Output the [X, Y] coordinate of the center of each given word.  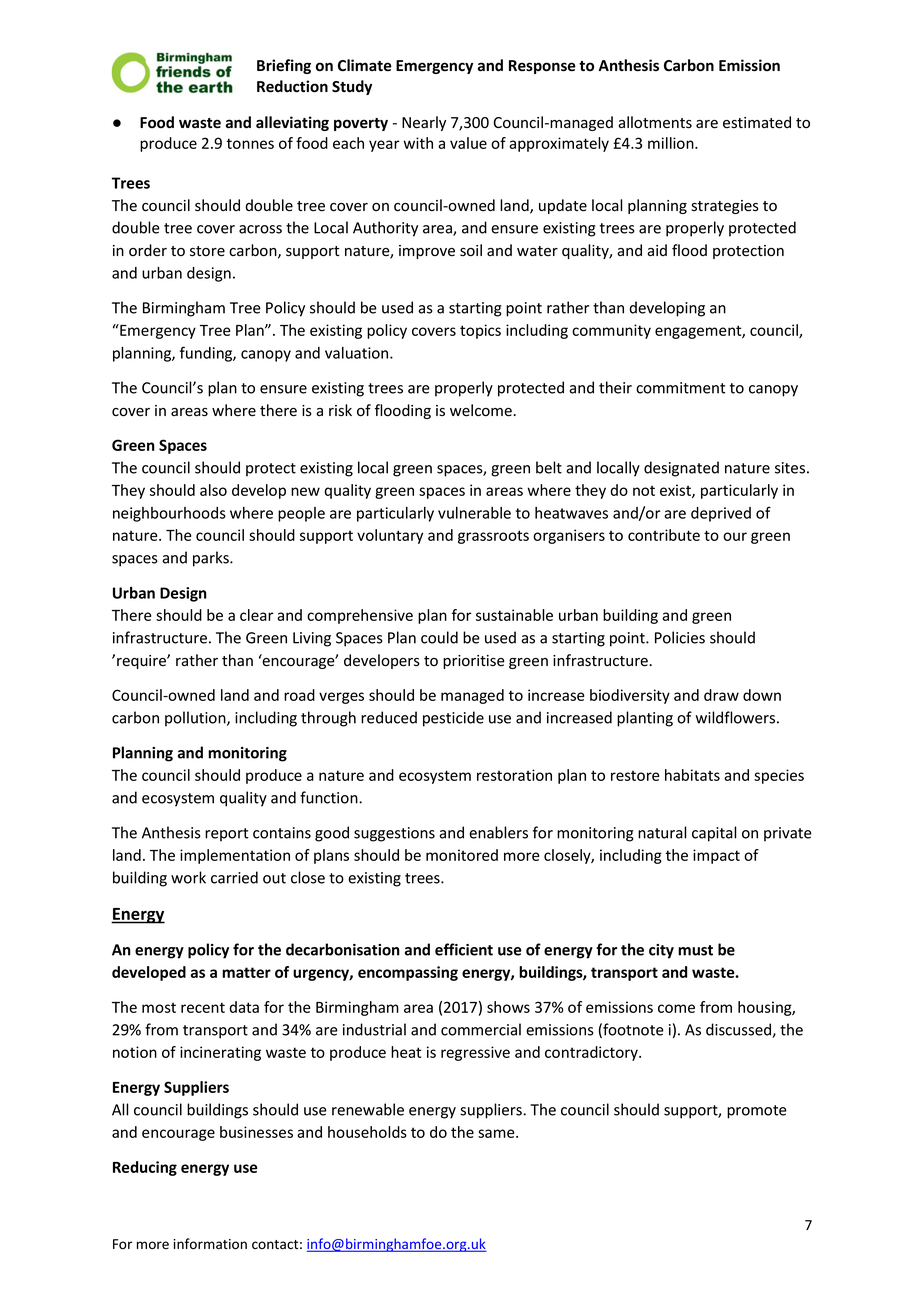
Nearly [424, 123]
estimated [757, 122]
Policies [680, 637]
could [439, 637]
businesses [256, 1132]
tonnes [250, 143]
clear [257, 615]
